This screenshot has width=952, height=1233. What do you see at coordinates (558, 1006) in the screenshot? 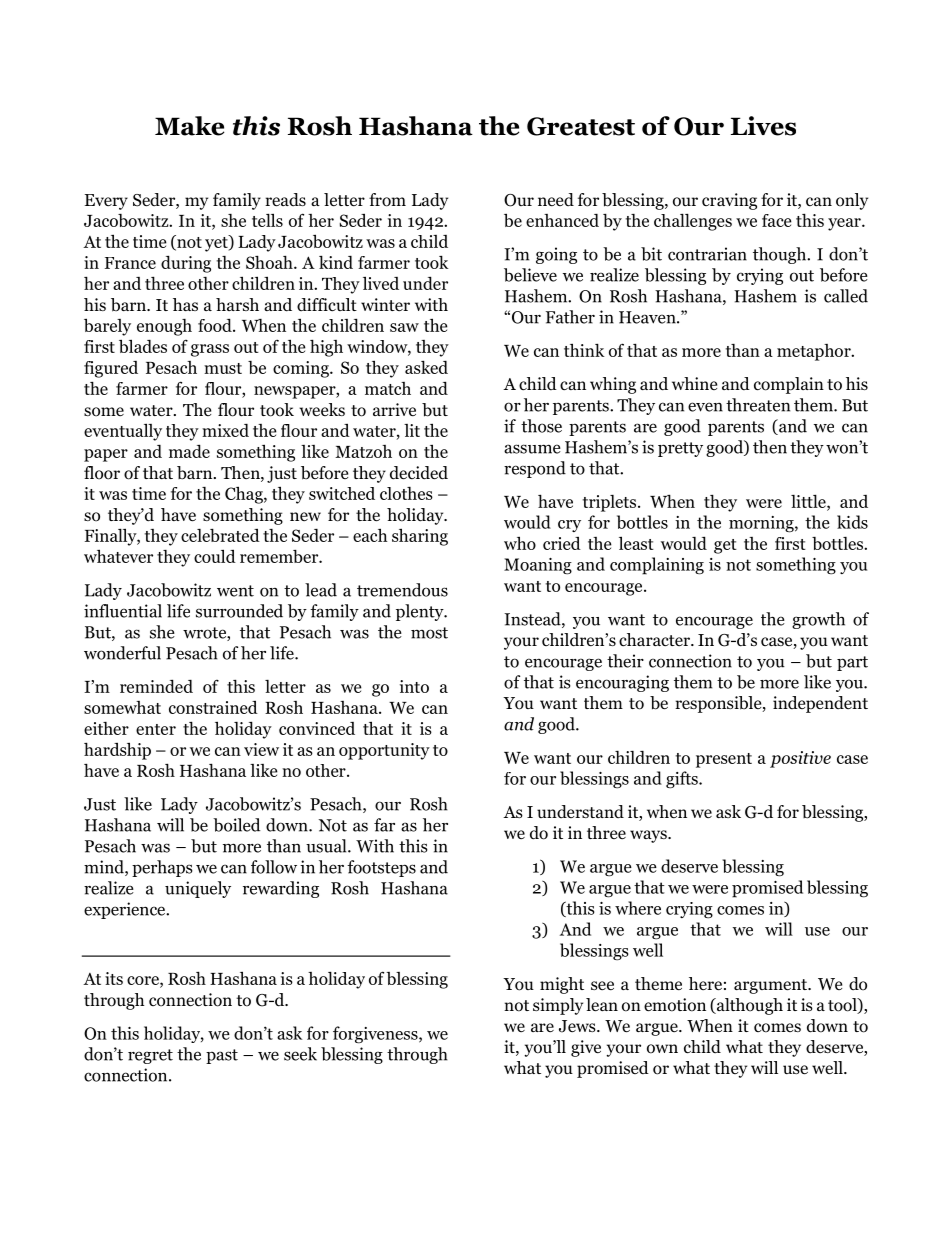
I see `simply` at bounding box center [558, 1006].
